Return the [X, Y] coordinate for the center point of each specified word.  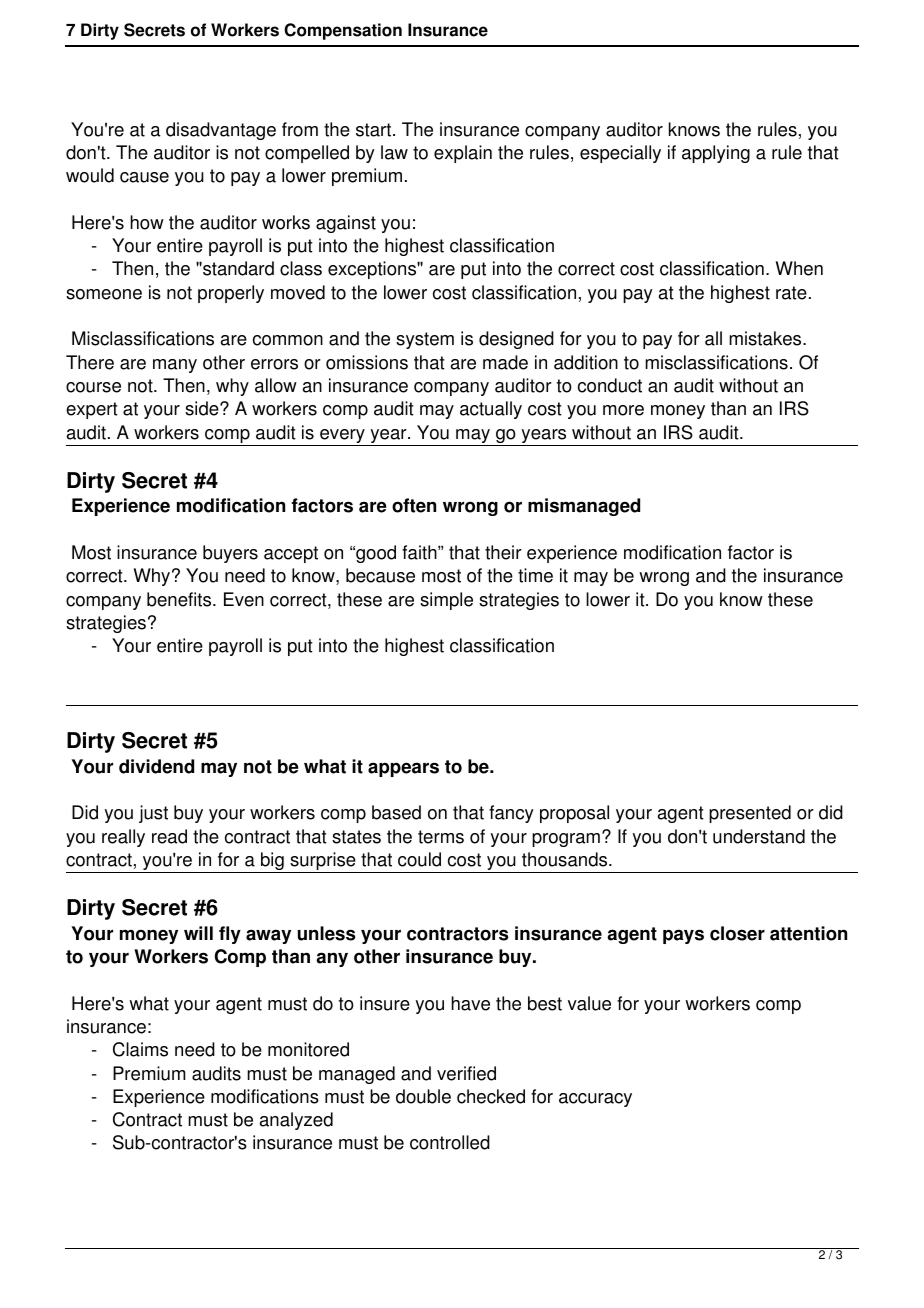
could [419, 859]
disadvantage [221, 131]
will [198, 933]
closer [737, 933]
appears [403, 769]
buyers [230, 554]
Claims [140, 1049]
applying [716, 154]
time [535, 575]
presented [750, 814]
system [425, 340]
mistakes [766, 338]
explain [463, 154]
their [503, 552]
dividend [156, 766]
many [175, 366]
